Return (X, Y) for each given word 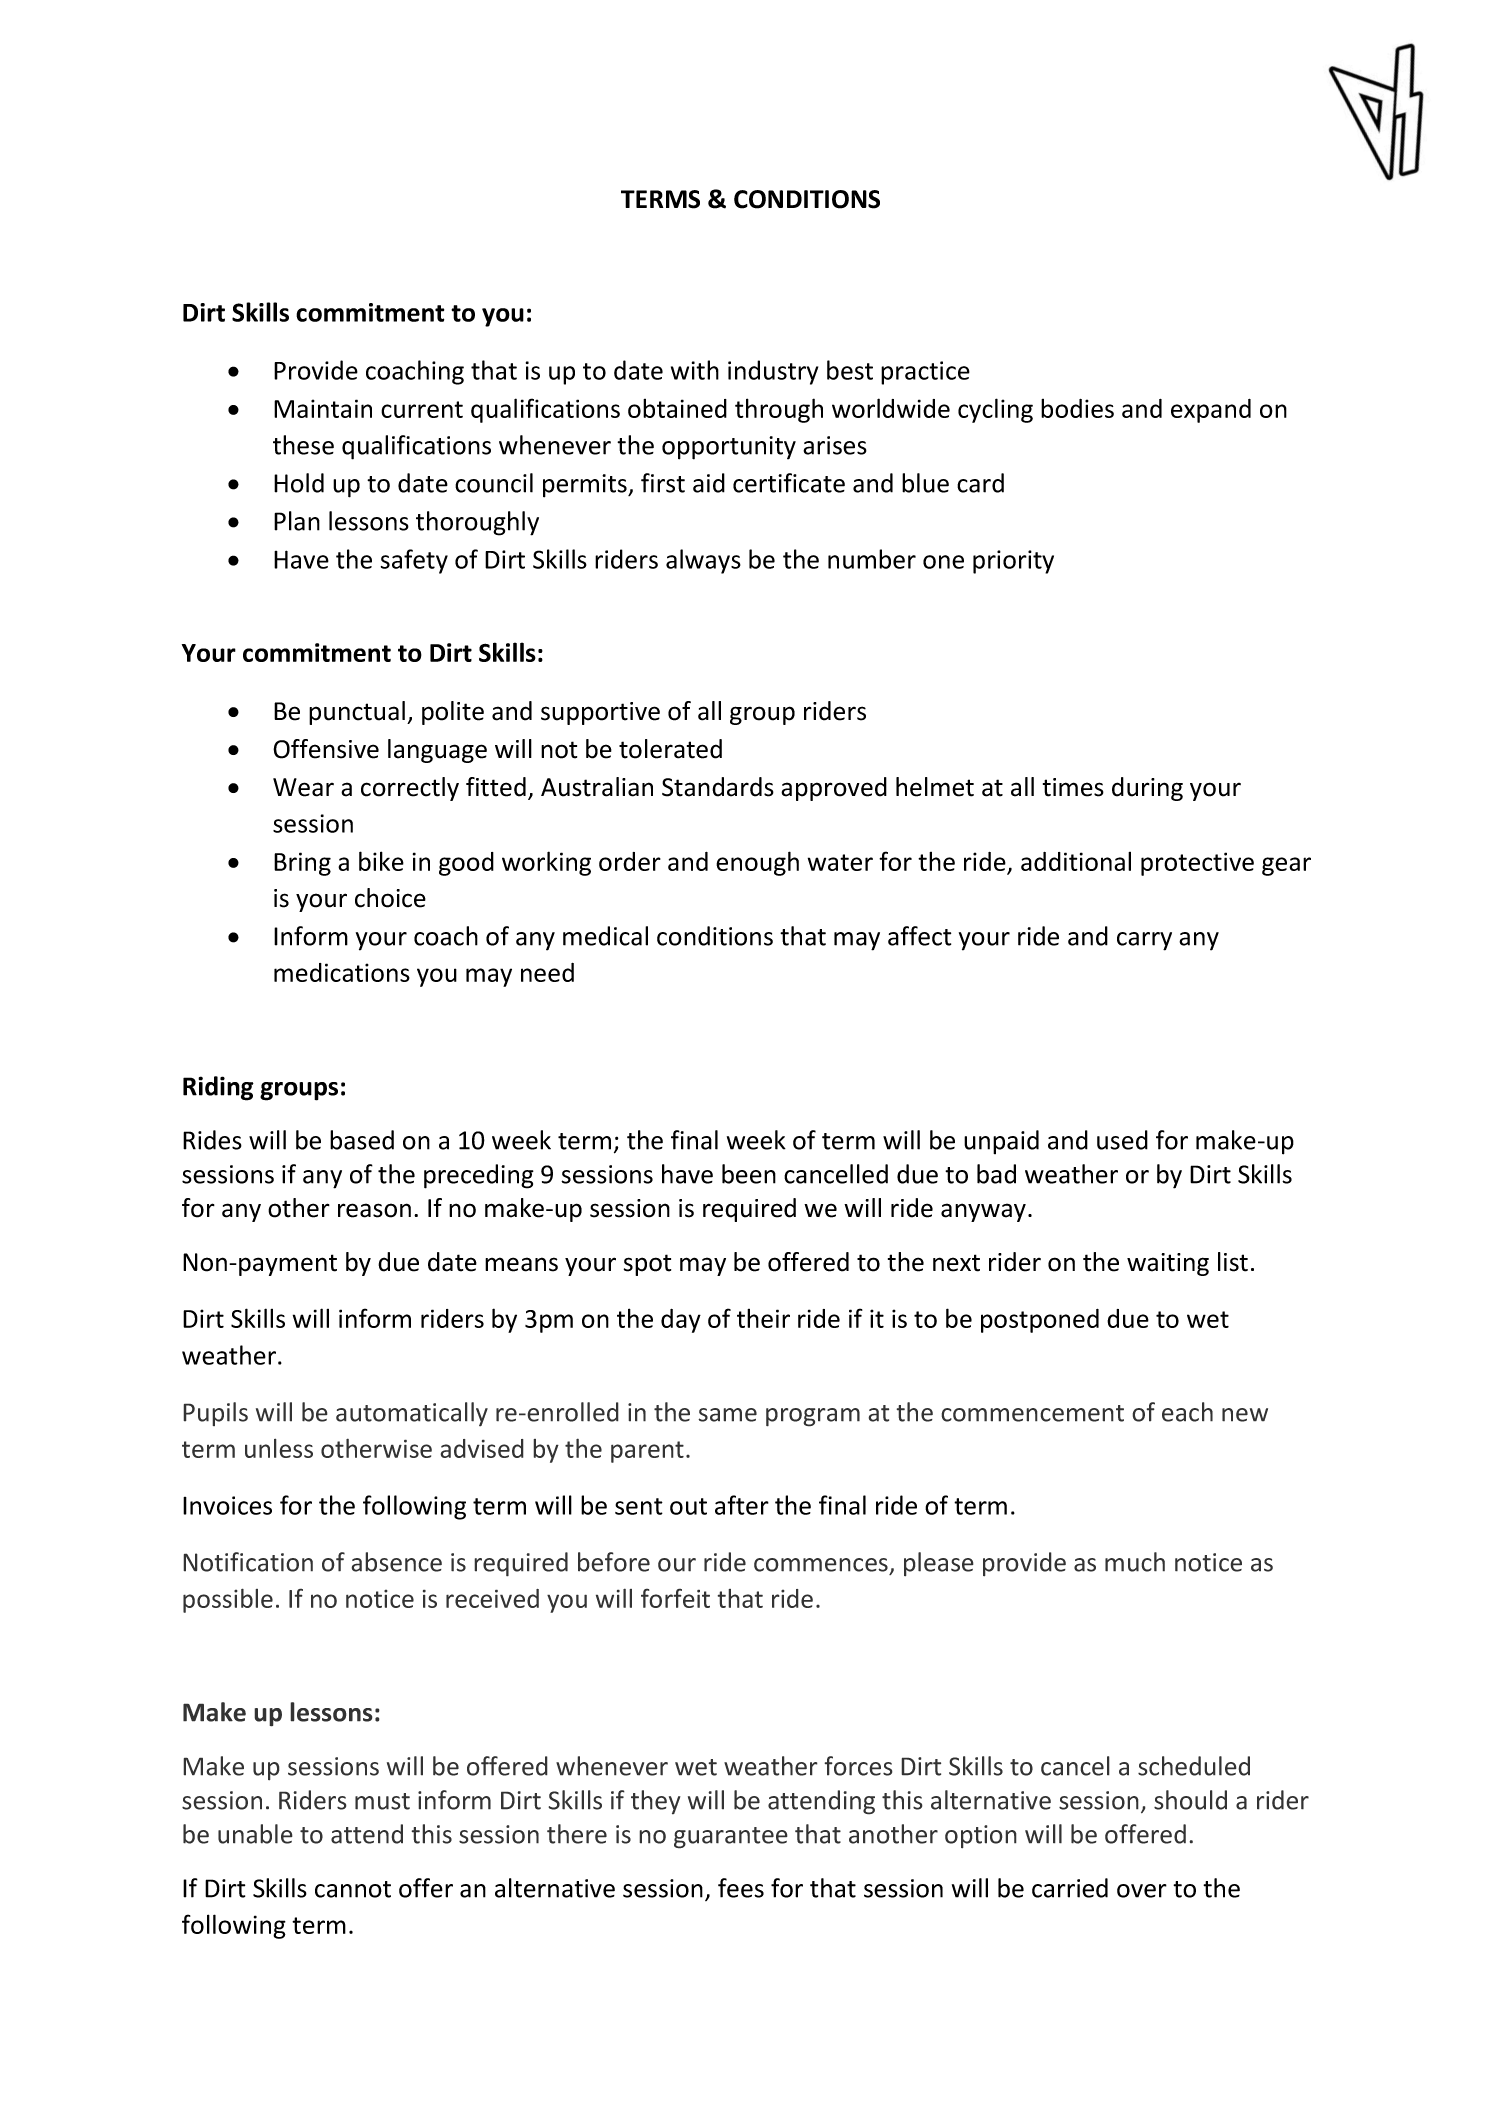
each (1187, 1412)
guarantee (731, 1838)
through (779, 410)
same (727, 1415)
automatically (412, 1414)
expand (1211, 411)
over (1142, 1891)
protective (1197, 864)
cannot (353, 1889)
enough (757, 863)
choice (390, 898)
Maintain (323, 408)
